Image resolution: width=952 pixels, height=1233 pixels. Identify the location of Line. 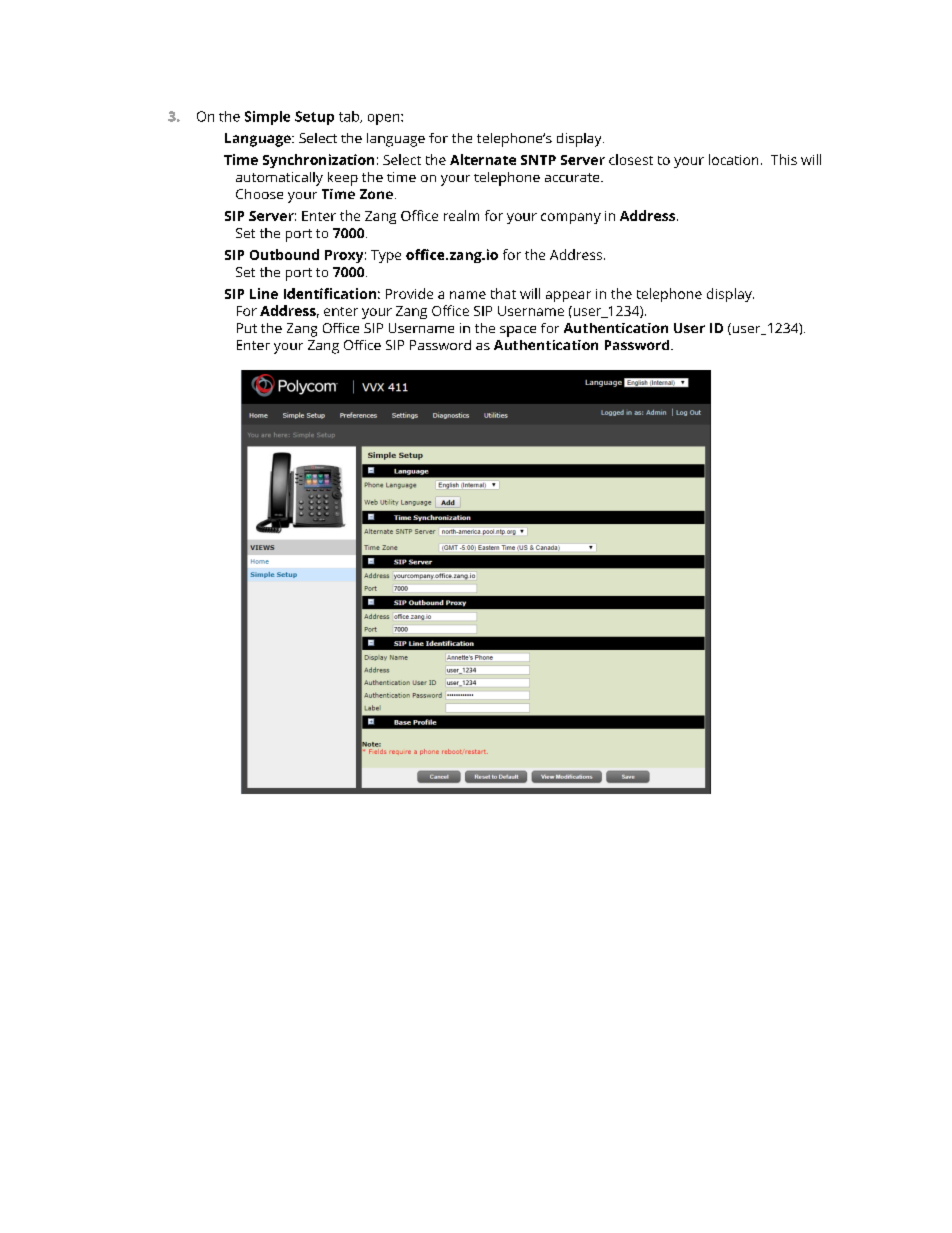
(264, 293).
